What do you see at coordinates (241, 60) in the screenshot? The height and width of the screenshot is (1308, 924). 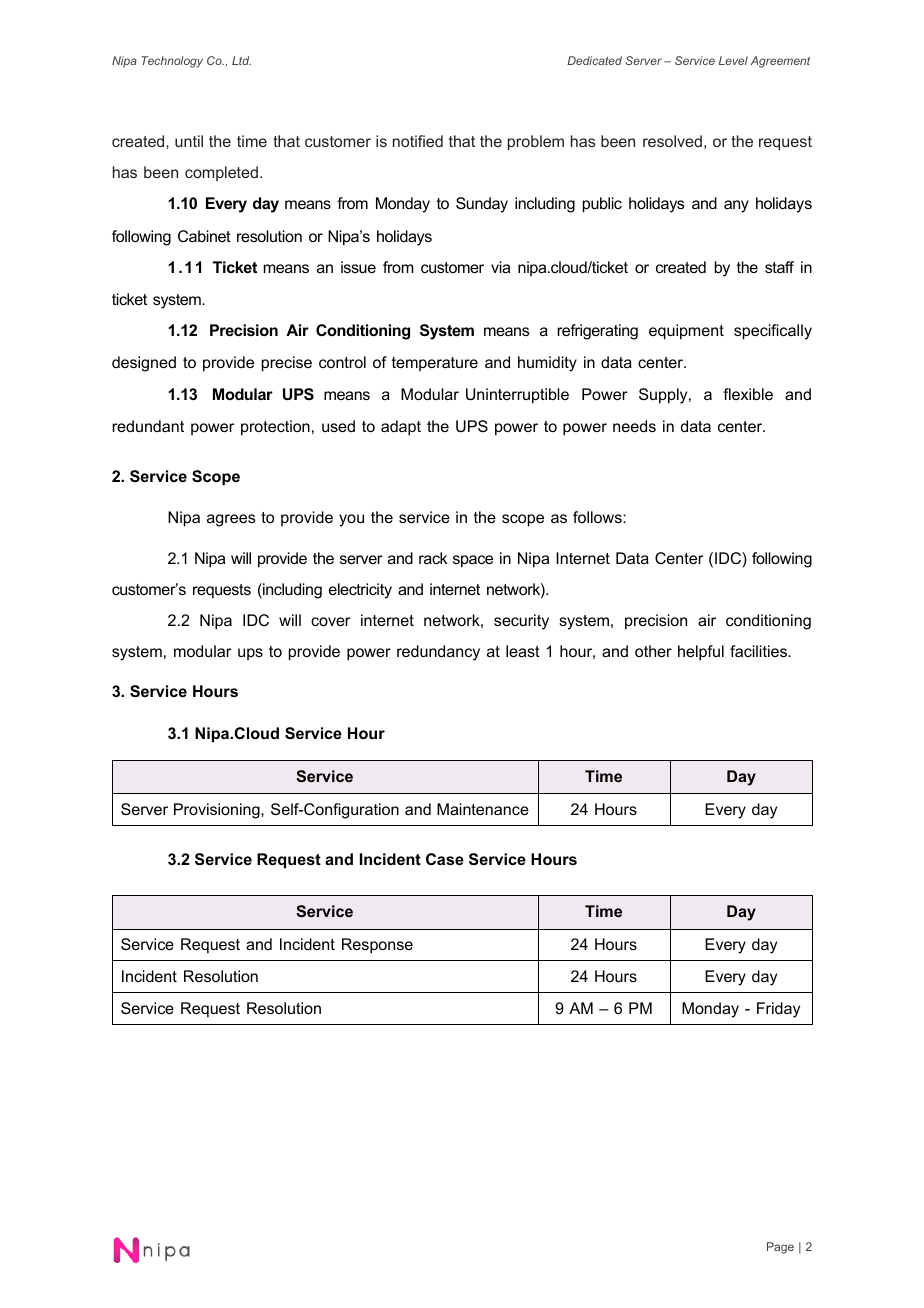 I see `Ltd` at bounding box center [241, 60].
